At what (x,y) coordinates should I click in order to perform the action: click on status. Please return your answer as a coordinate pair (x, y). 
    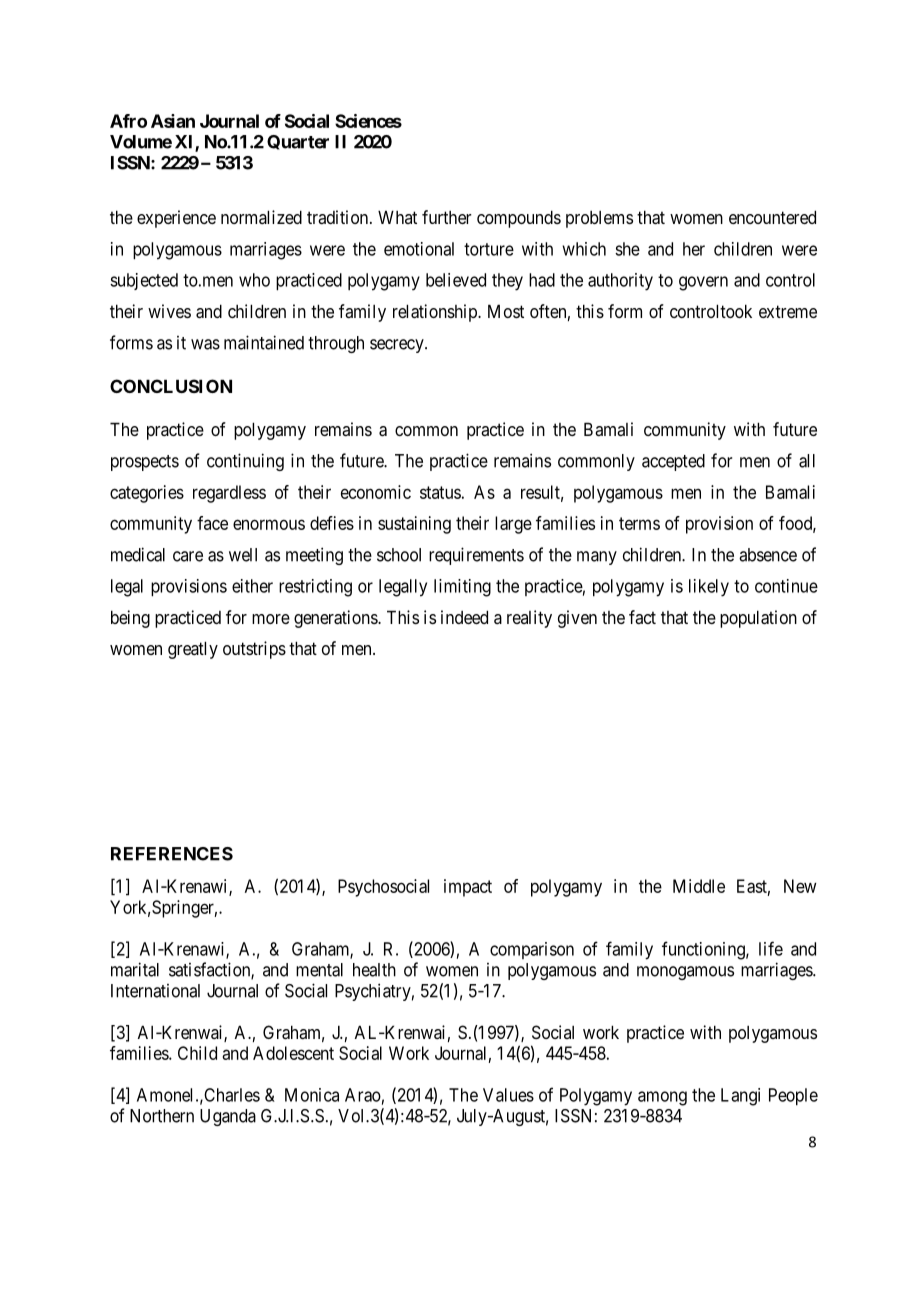
    Looking at the image, I should click on (440, 492).
